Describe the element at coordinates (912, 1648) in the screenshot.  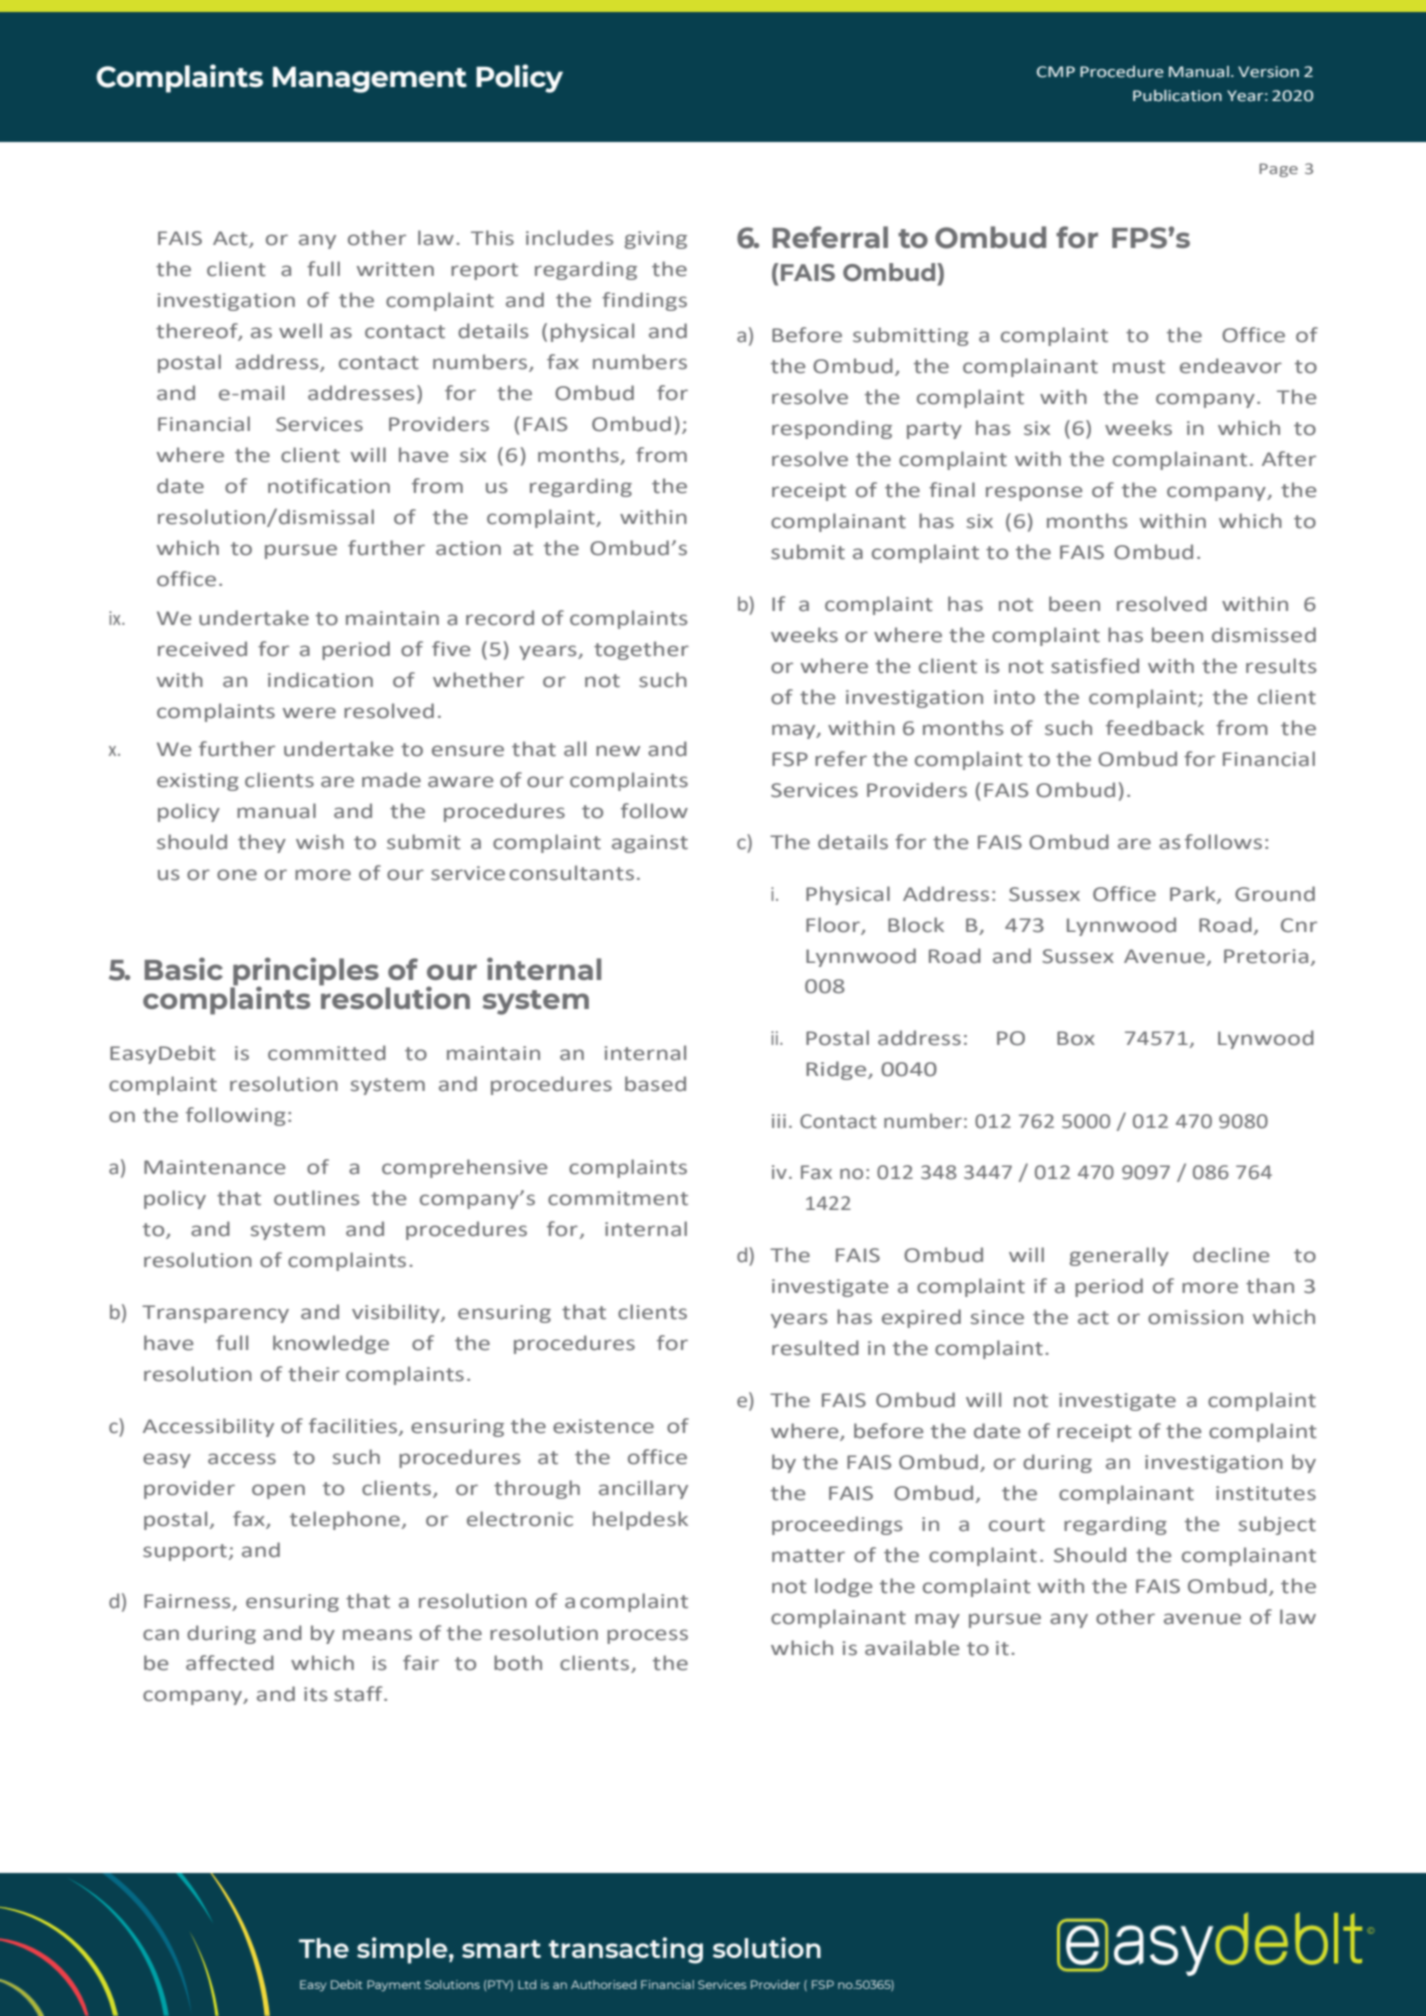
I see `available` at that location.
